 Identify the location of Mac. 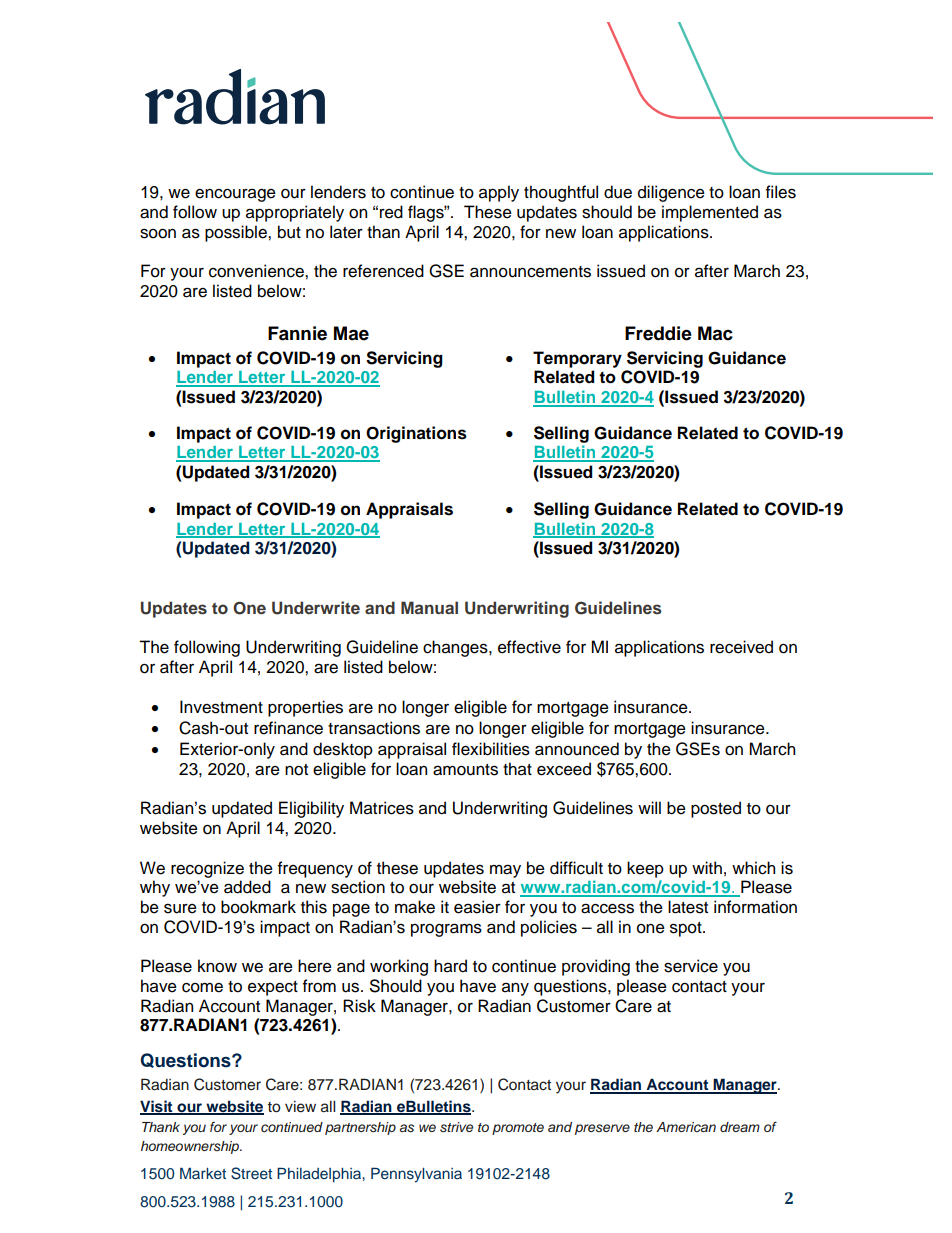
(715, 333).
